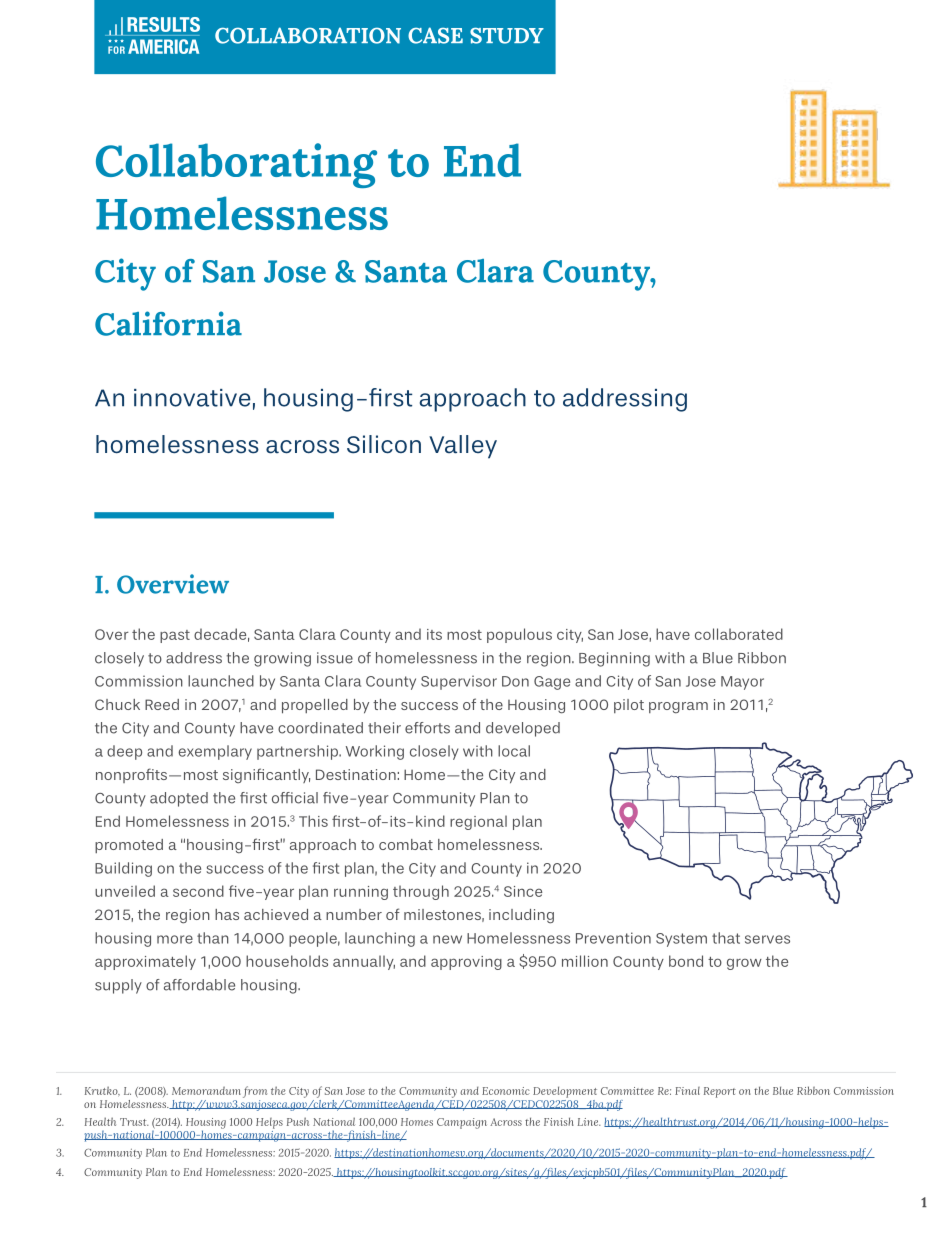 This screenshot has width=952, height=1233. Describe the element at coordinates (519, 635) in the screenshot. I see `populous` at that location.
